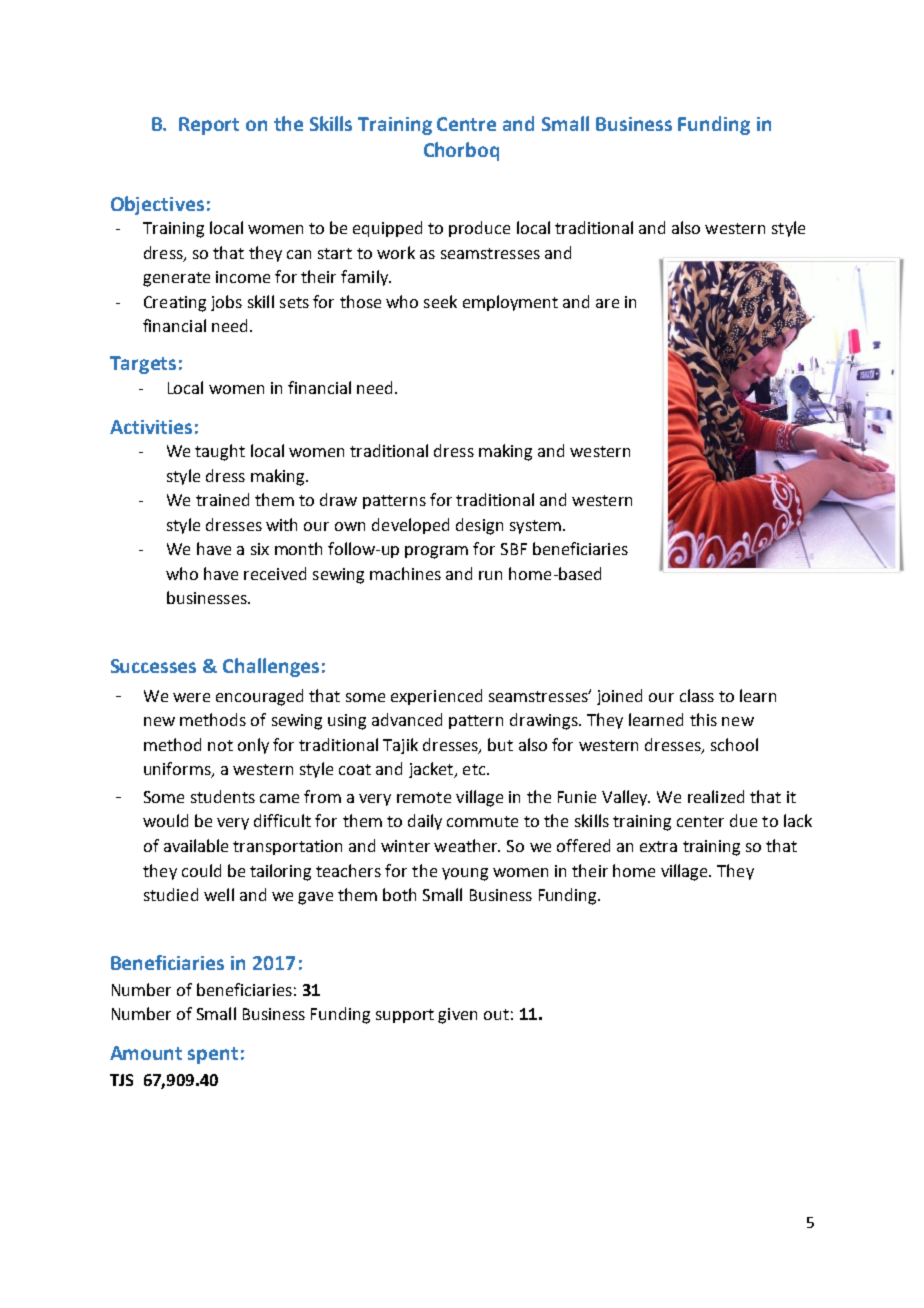 The image size is (924, 1308). I want to click on Report, so click(209, 126).
